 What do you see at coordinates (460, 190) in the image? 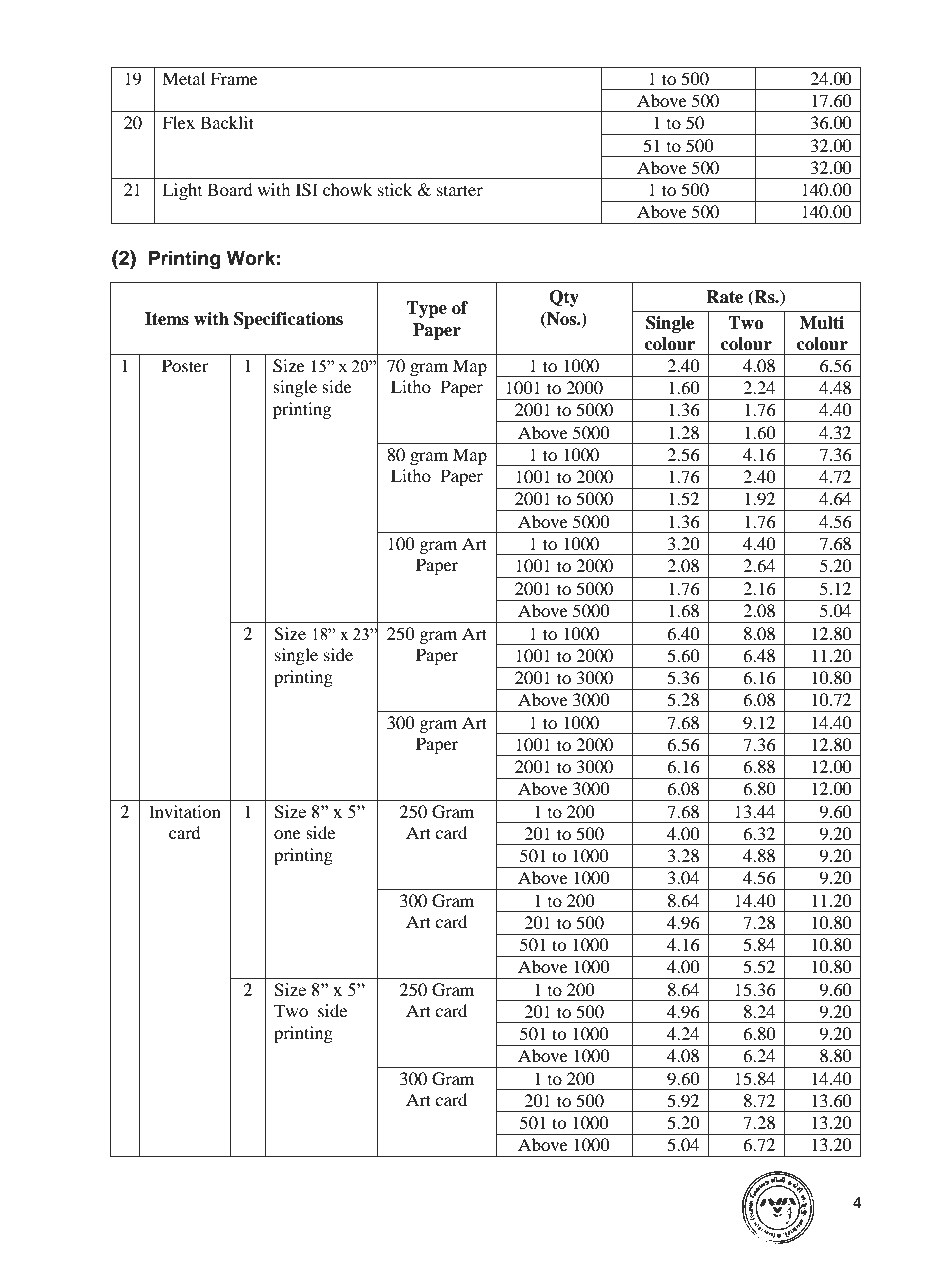
I see `starter` at bounding box center [460, 190].
